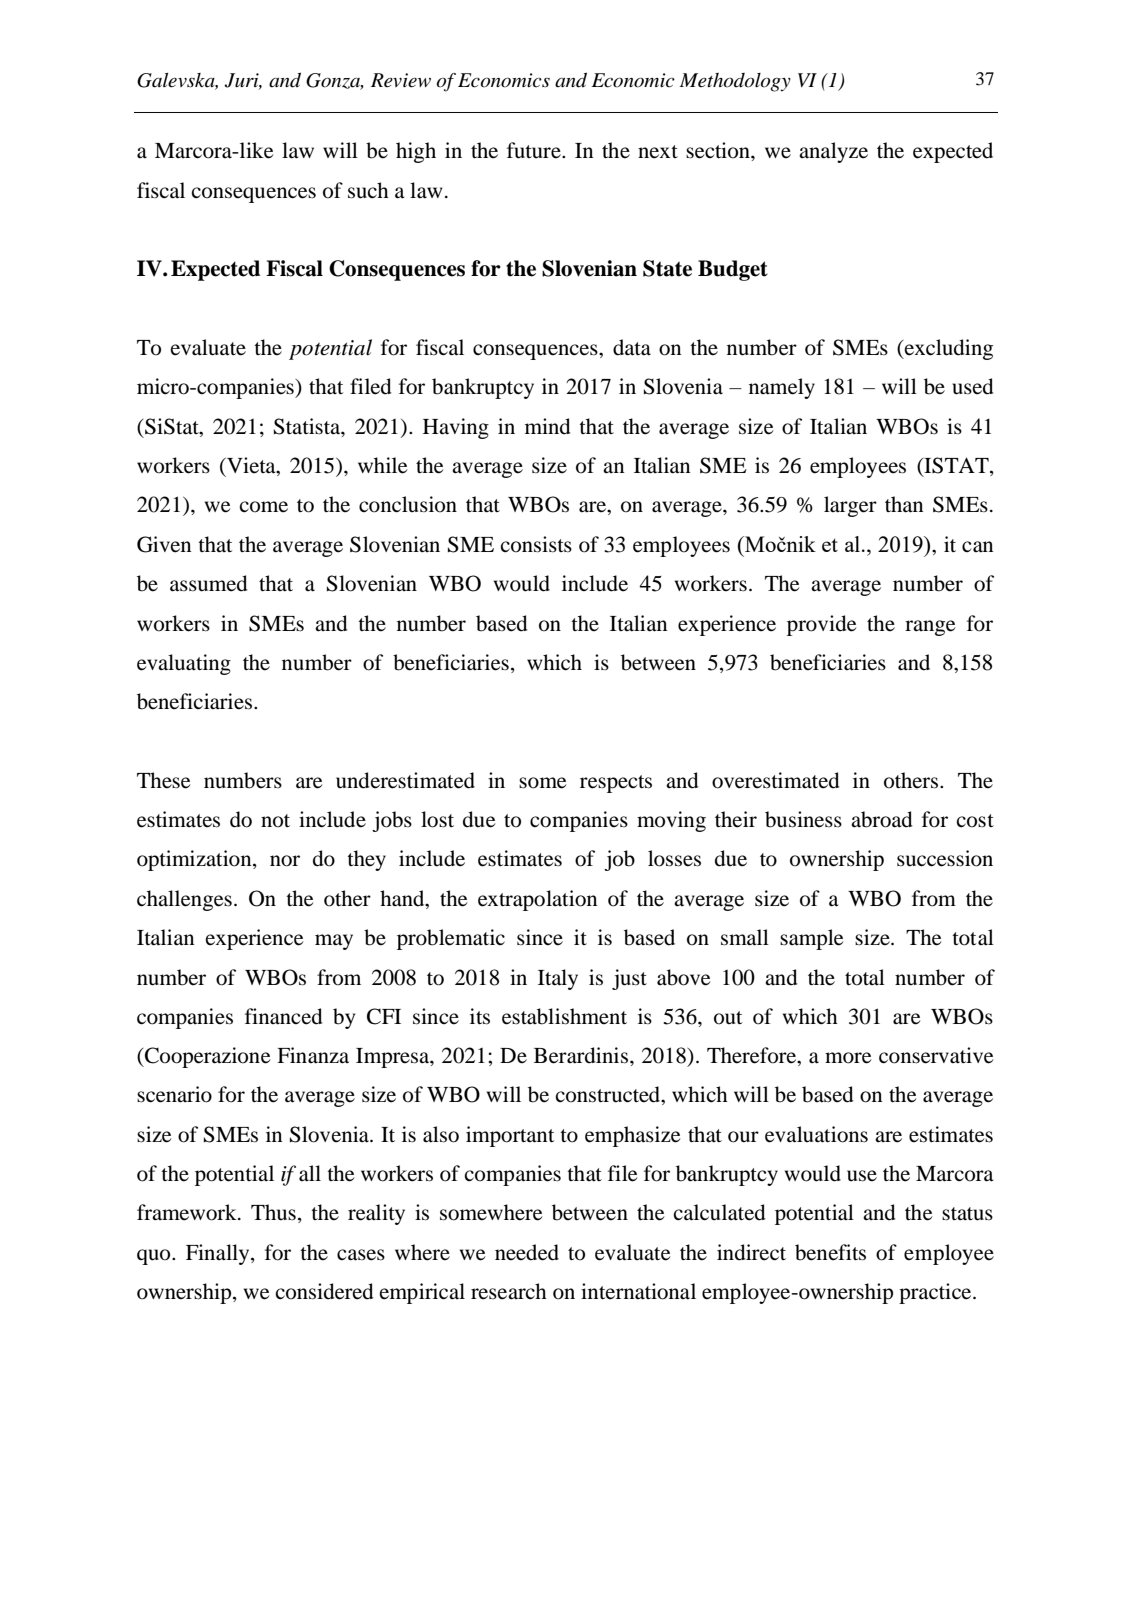 Image resolution: width=1131 pixels, height=1600 pixels. What do you see at coordinates (285, 861) in the screenshot?
I see `nor` at bounding box center [285, 861].
